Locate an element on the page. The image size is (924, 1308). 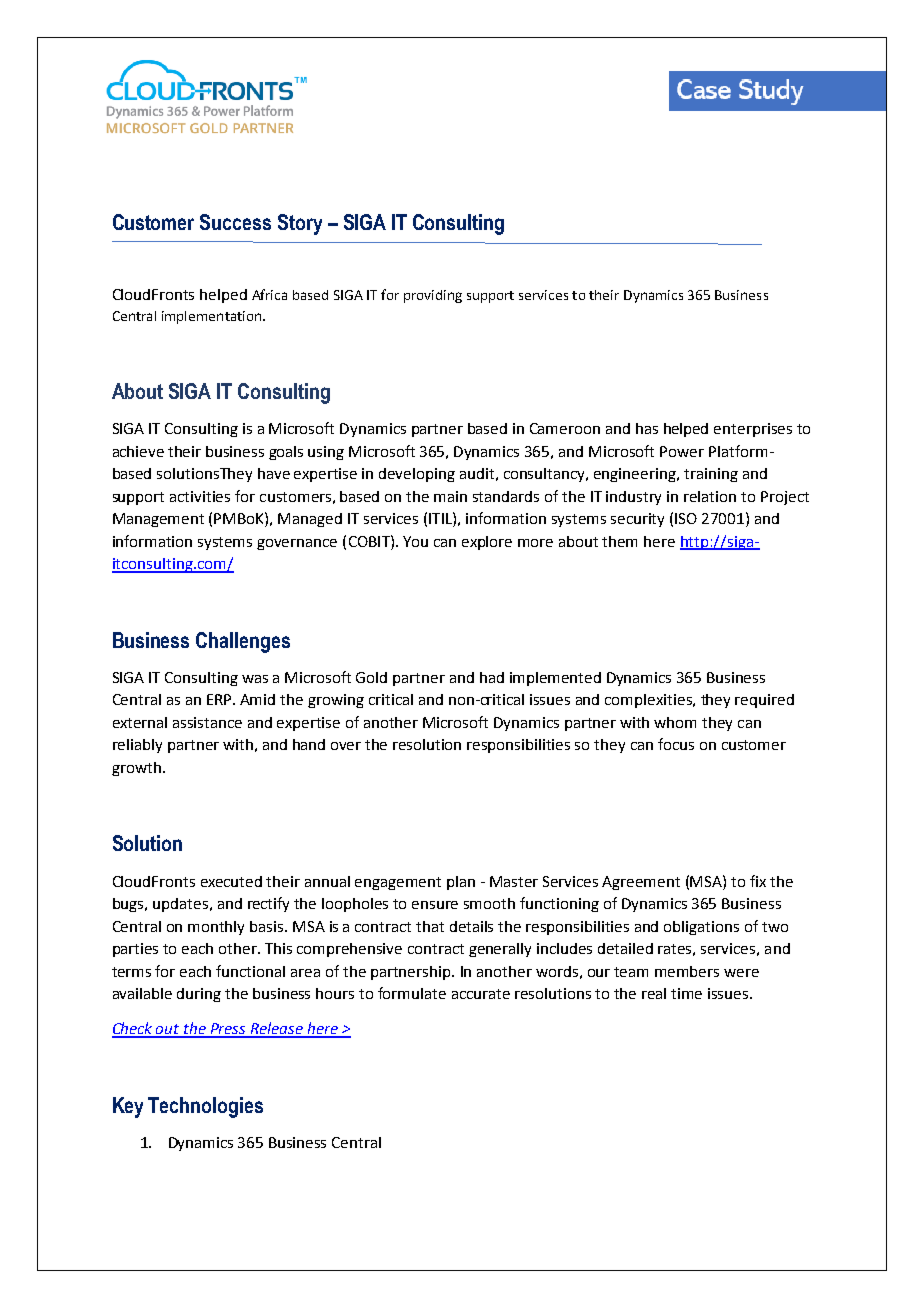
fix is located at coordinates (758, 881).
